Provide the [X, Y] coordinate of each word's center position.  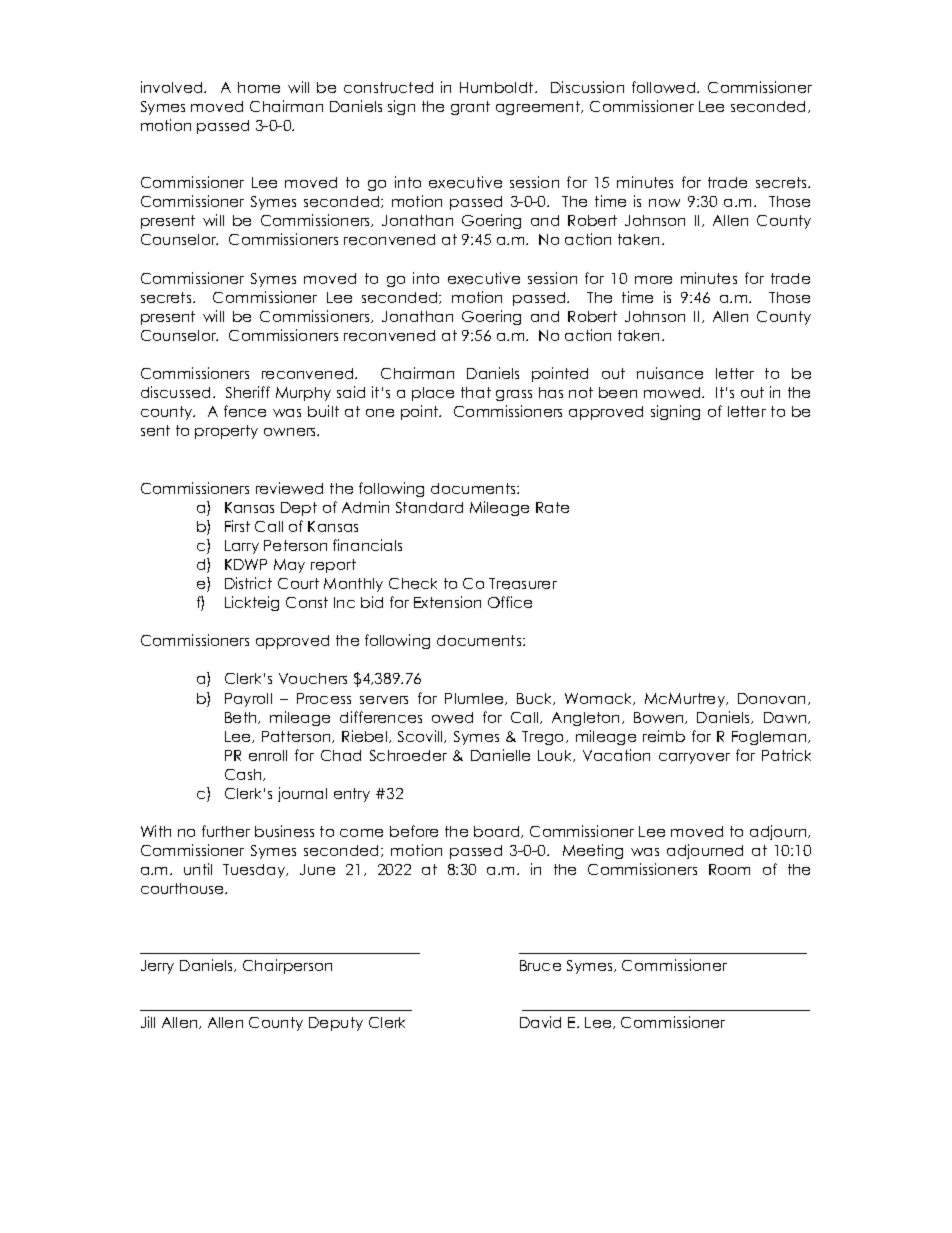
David [540, 1022]
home [259, 87]
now [664, 203]
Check [413, 583]
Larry [242, 547]
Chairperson [287, 966]
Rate [552, 507]
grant [470, 108]
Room [729, 869]
